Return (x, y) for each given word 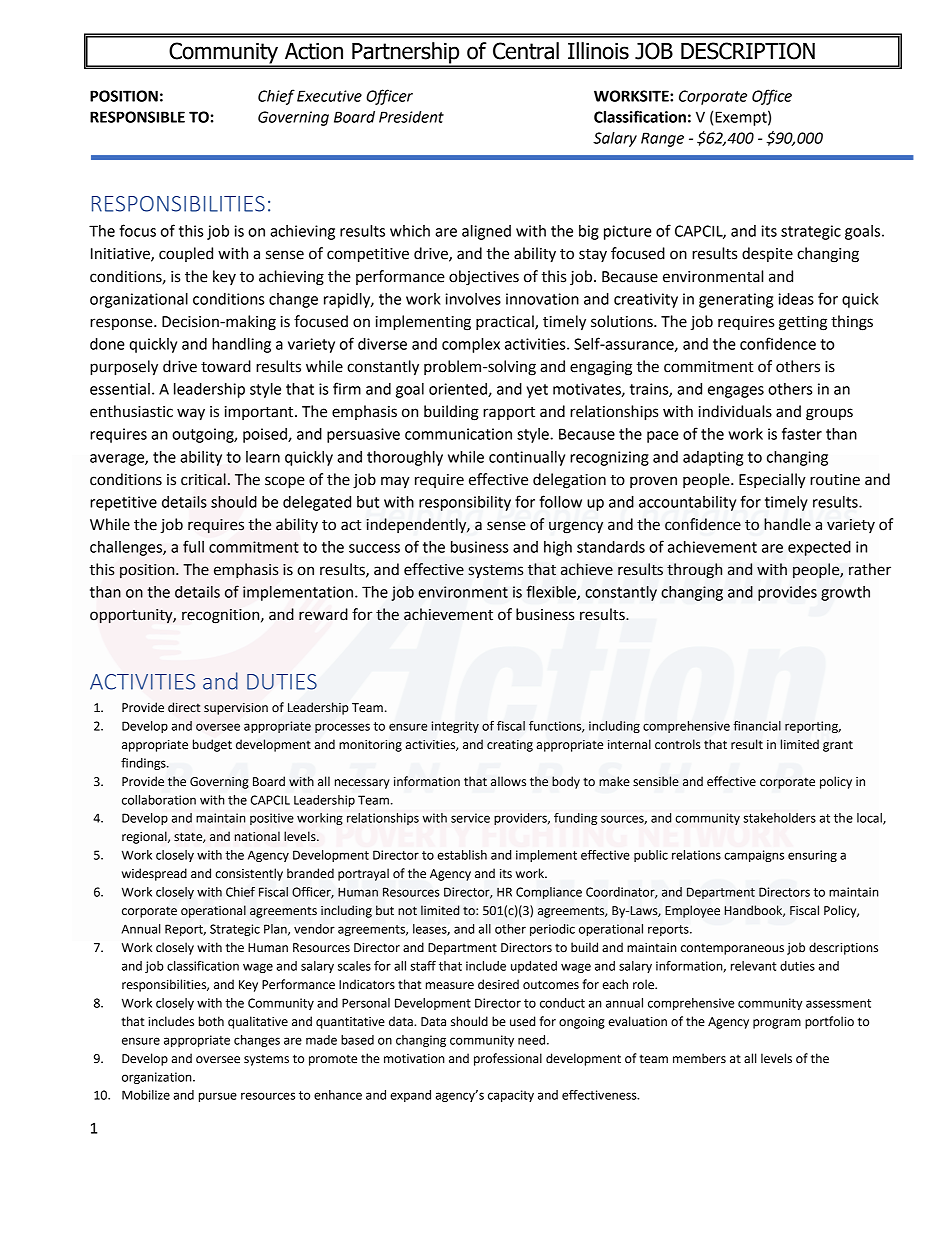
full (193, 546)
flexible (552, 592)
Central (526, 51)
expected (819, 548)
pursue (218, 1097)
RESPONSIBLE (137, 117)
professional (508, 1059)
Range (662, 139)
